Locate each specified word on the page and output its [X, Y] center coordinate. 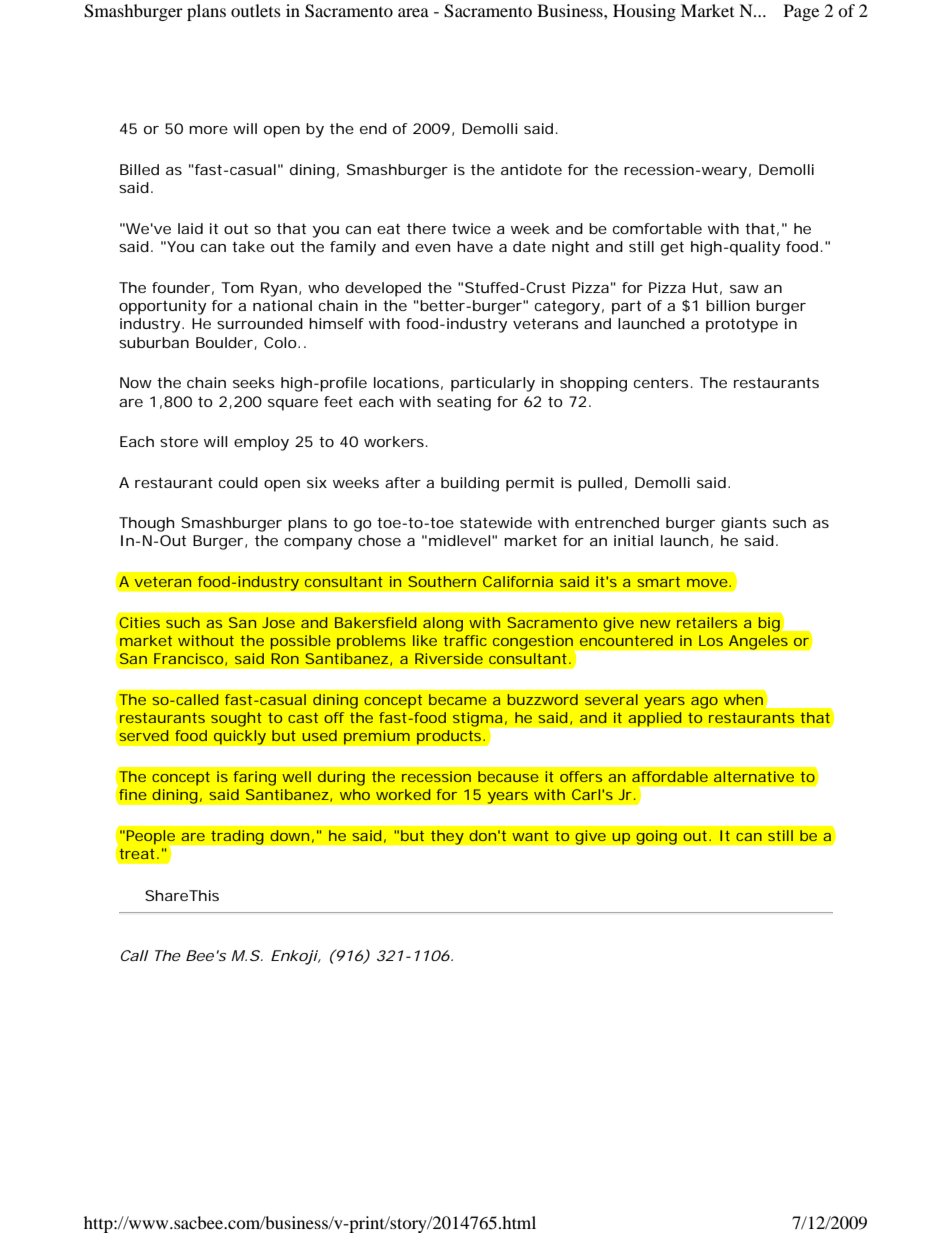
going [656, 837]
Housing [644, 12]
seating [464, 403]
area [413, 12]
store [179, 441]
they [447, 837]
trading [237, 837]
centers [661, 382]
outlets [256, 10]
